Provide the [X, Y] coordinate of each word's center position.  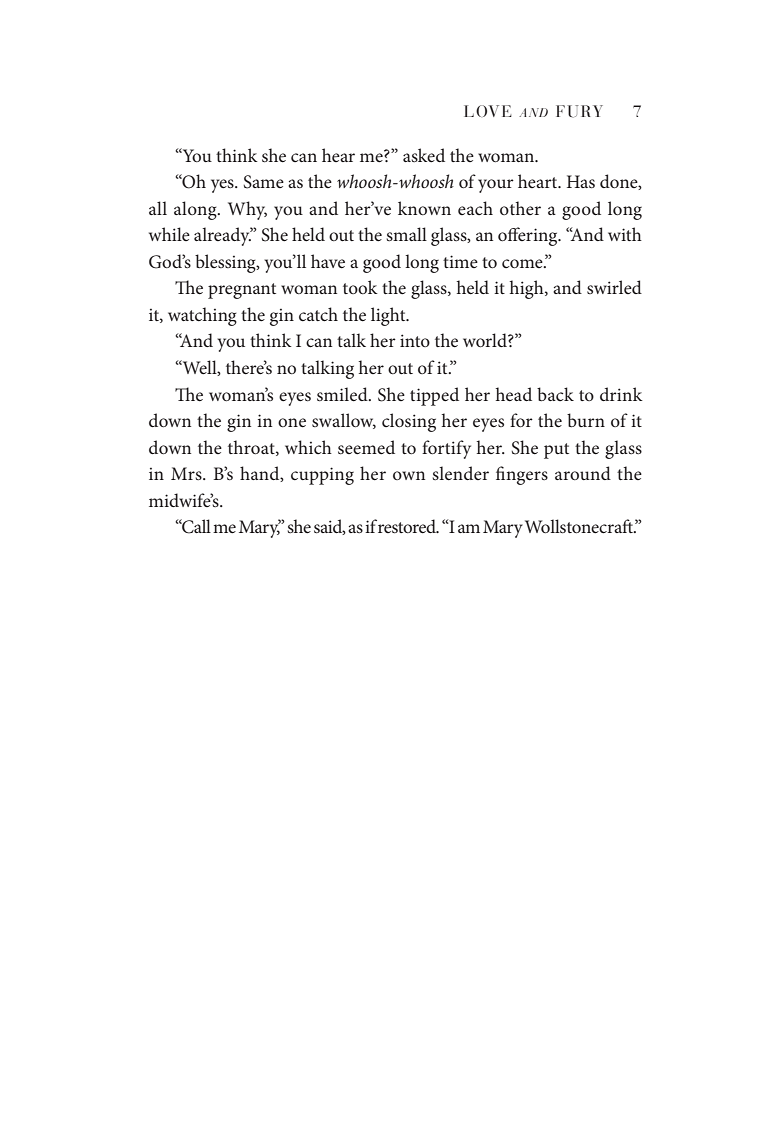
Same [264, 182]
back [555, 394]
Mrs [187, 473]
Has [581, 182]
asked [424, 155]
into [415, 340]
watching [202, 316]
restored [408, 526]
